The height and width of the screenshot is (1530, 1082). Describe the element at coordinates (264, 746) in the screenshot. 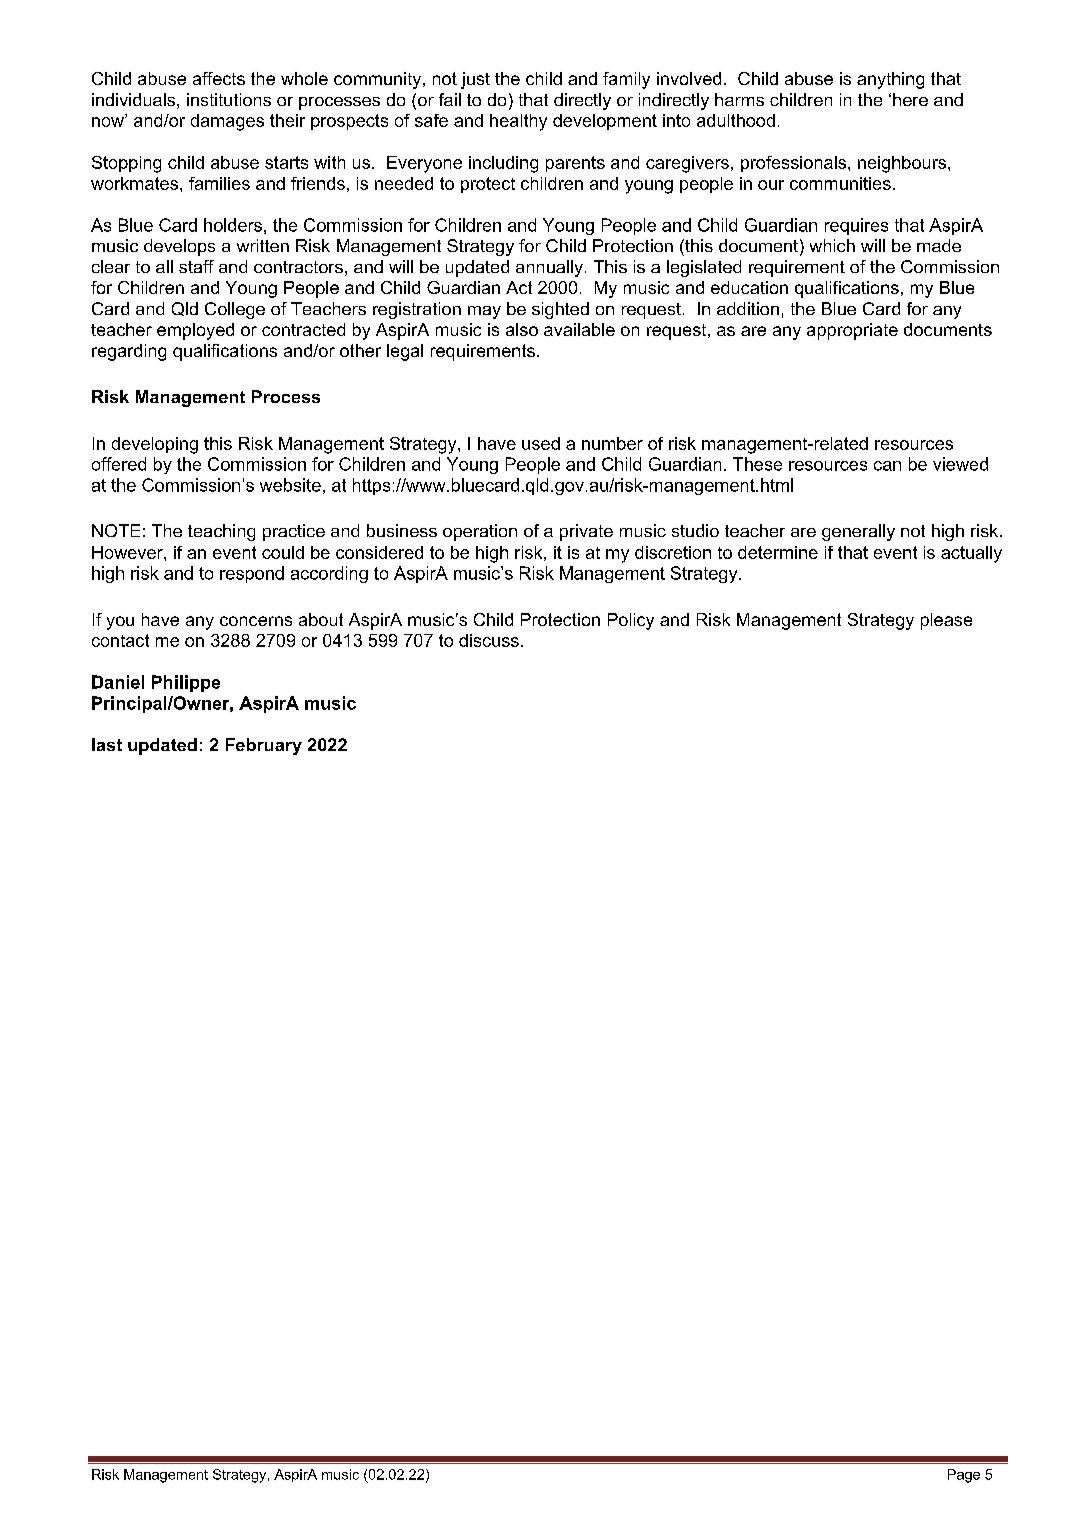

I see `February` at that location.
